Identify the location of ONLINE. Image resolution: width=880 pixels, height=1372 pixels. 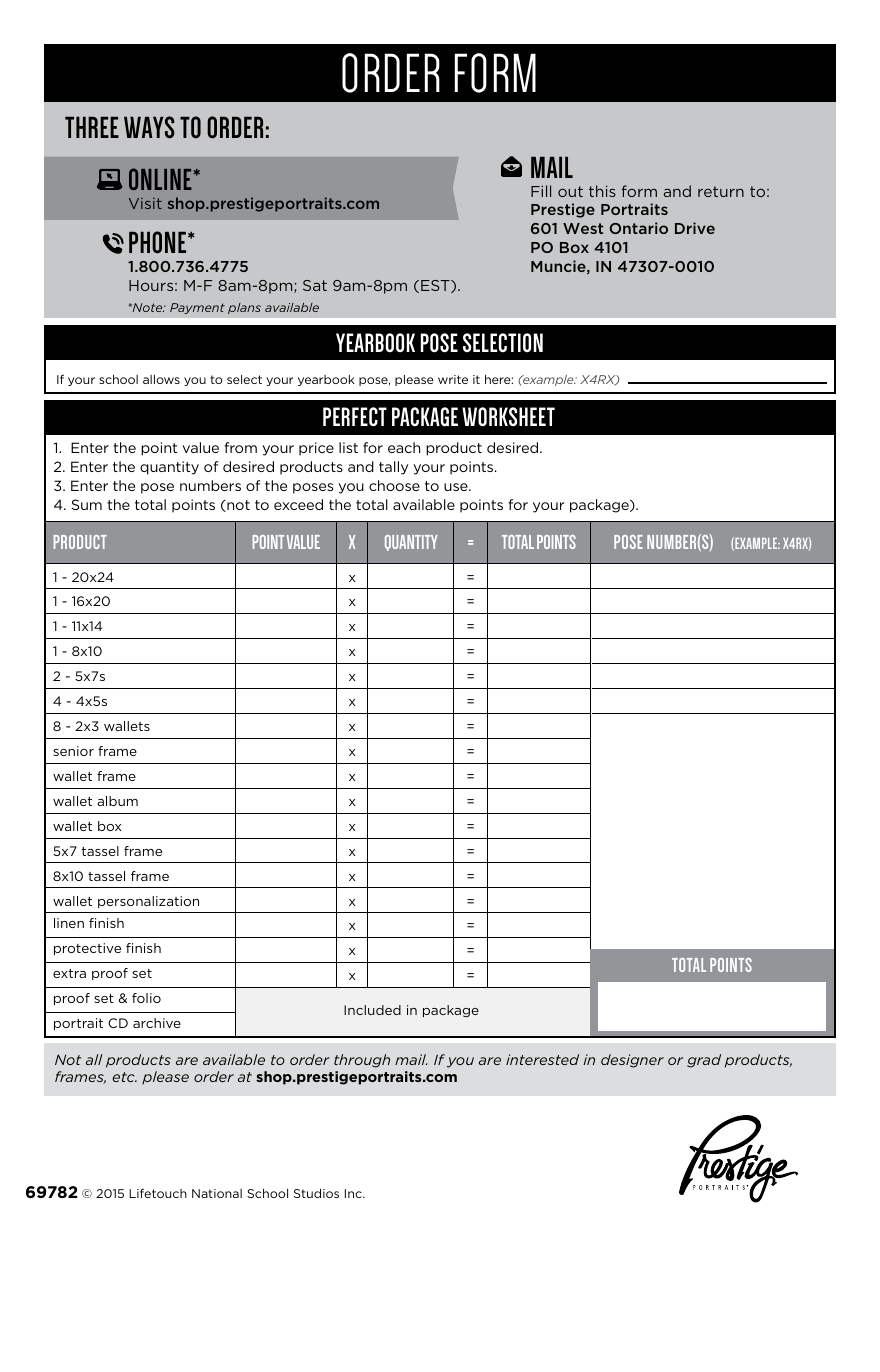
(161, 179).
